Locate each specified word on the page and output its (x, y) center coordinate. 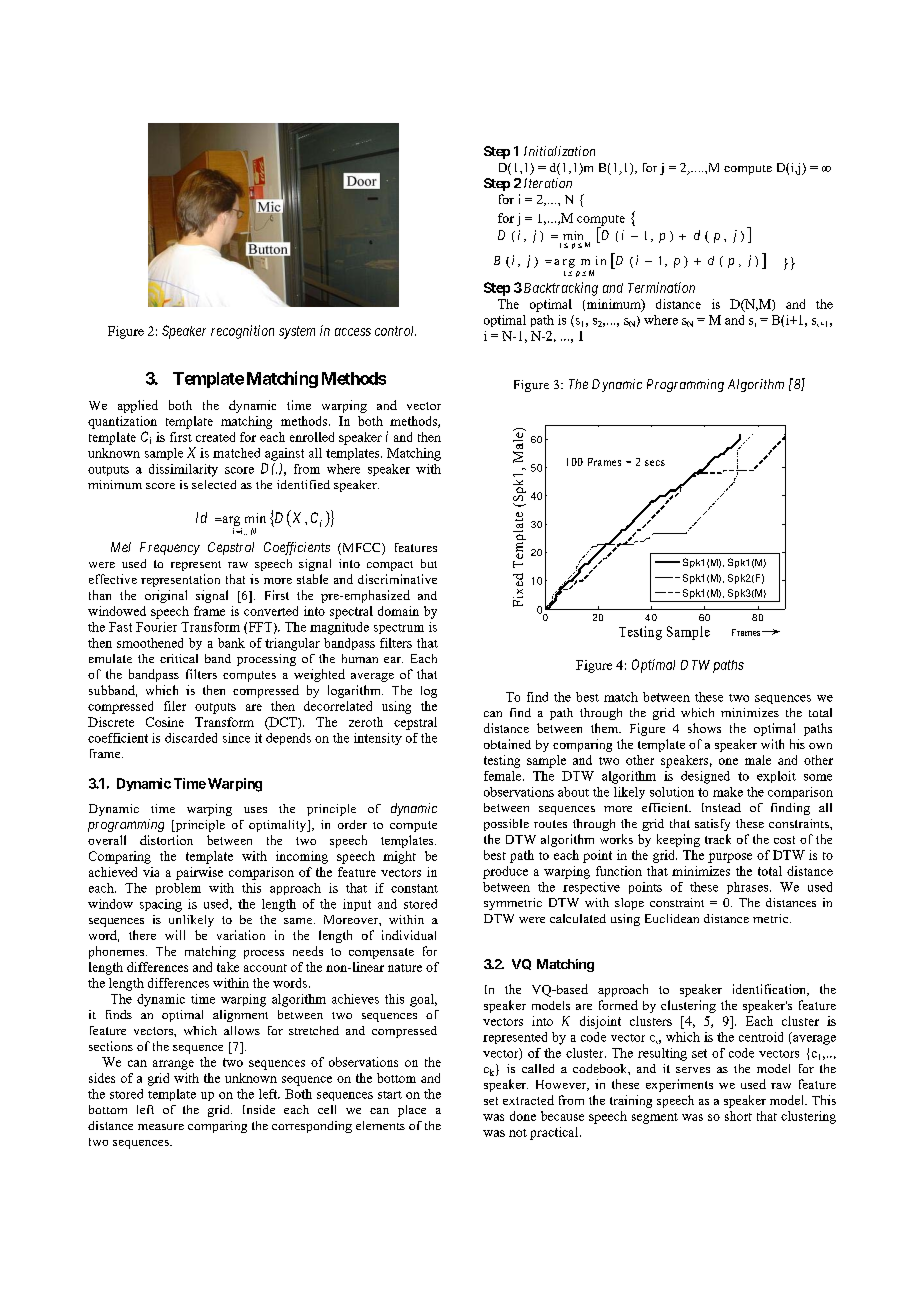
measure (161, 1127)
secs (655, 463)
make (728, 792)
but (429, 563)
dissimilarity (183, 470)
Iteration (548, 183)
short (738, 1116)
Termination (661, 287)
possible (506, 825)
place (412, 1111)
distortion (166, 840)
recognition (242, 332)
